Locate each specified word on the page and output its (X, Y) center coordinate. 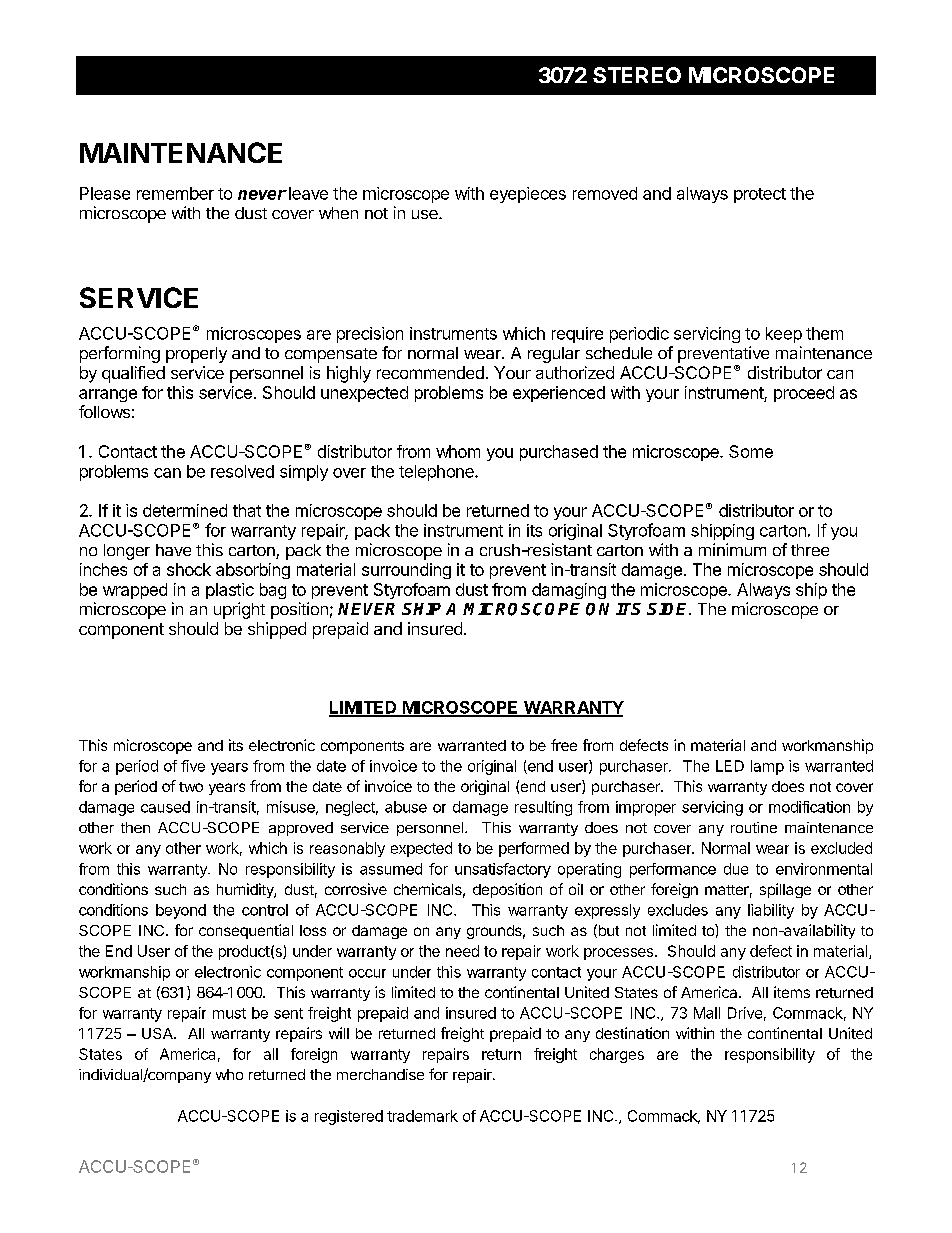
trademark (422, 1116)
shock (189, 569)
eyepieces (528, 195)
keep (784, 335)
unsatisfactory (503, 870)
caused (165, 807)
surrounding (406, 571)
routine (754, 827)
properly (196, 355)
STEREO (637, 75)
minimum (732, 549)
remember (175, 193)
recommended (430, 372)
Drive (745, 1013)
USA (158, 1033)
